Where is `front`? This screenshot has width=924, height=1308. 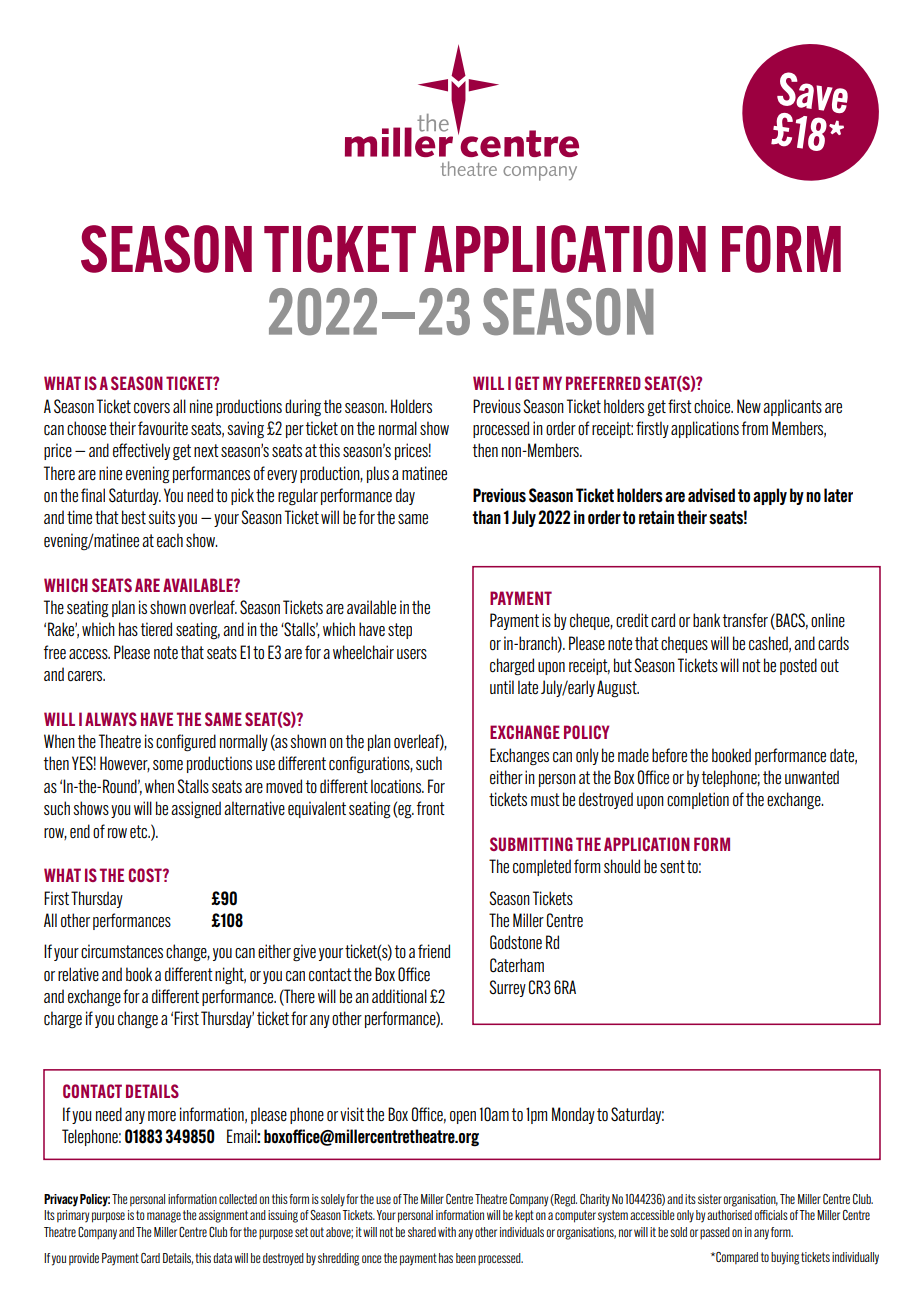
front is located at coordinates (431, 808).
